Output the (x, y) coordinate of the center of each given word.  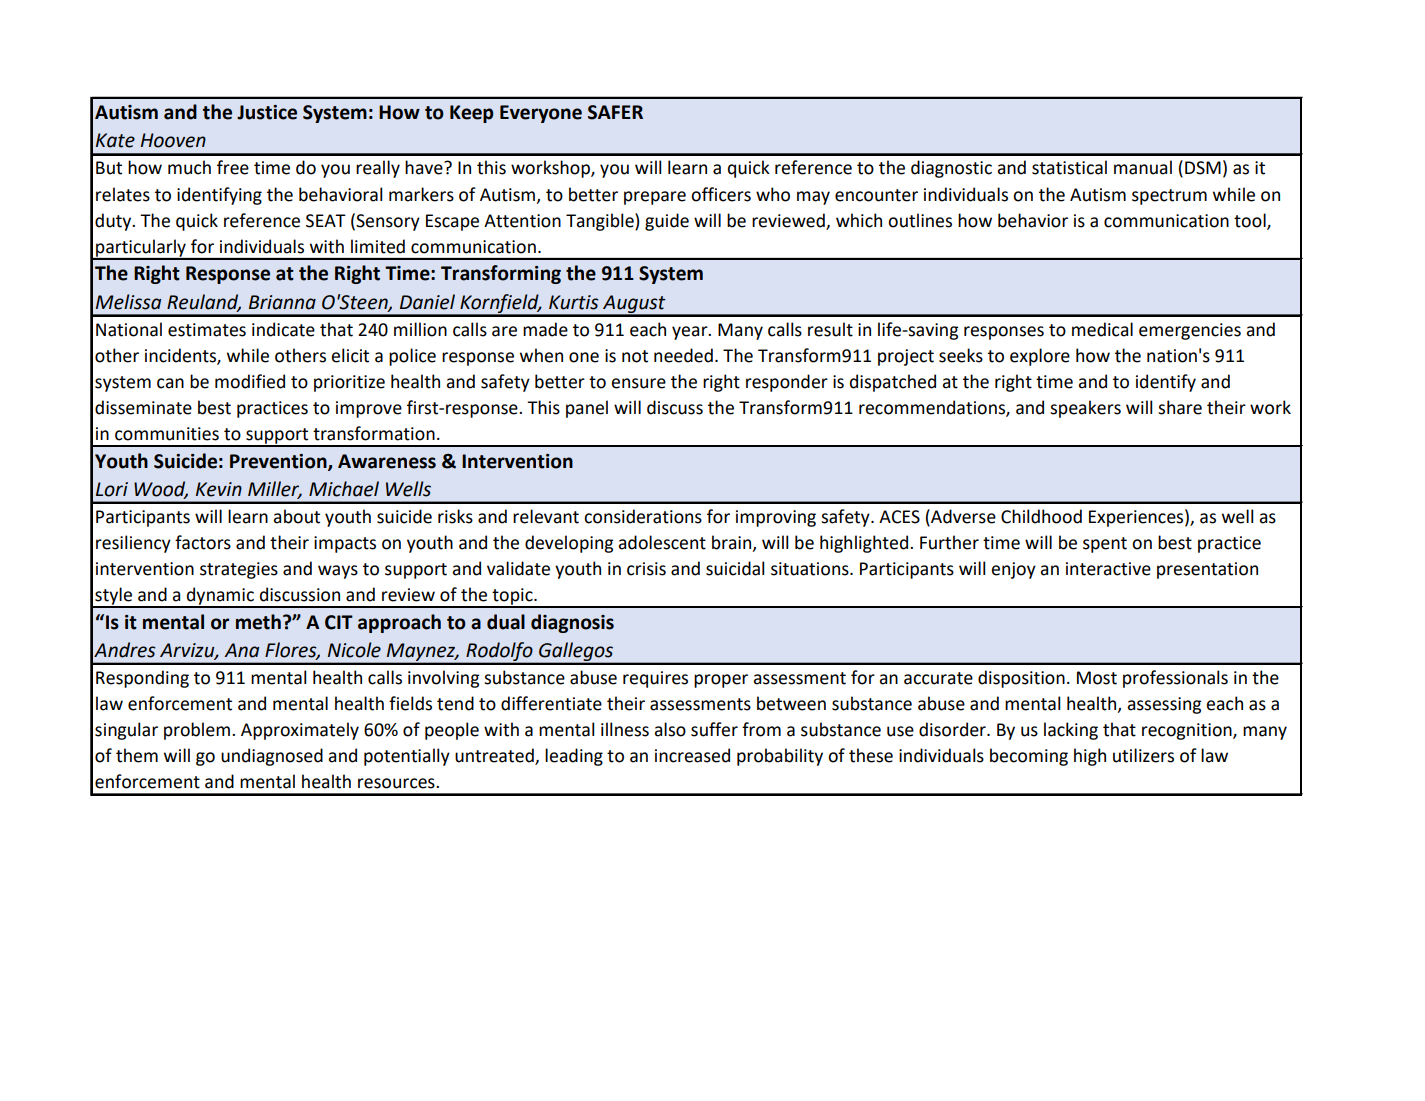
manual (1143, 167)
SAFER (615, 112)
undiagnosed (272, 757)
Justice (267, 112)
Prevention (279, 462)
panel (587, 409)
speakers (1085, 409)
